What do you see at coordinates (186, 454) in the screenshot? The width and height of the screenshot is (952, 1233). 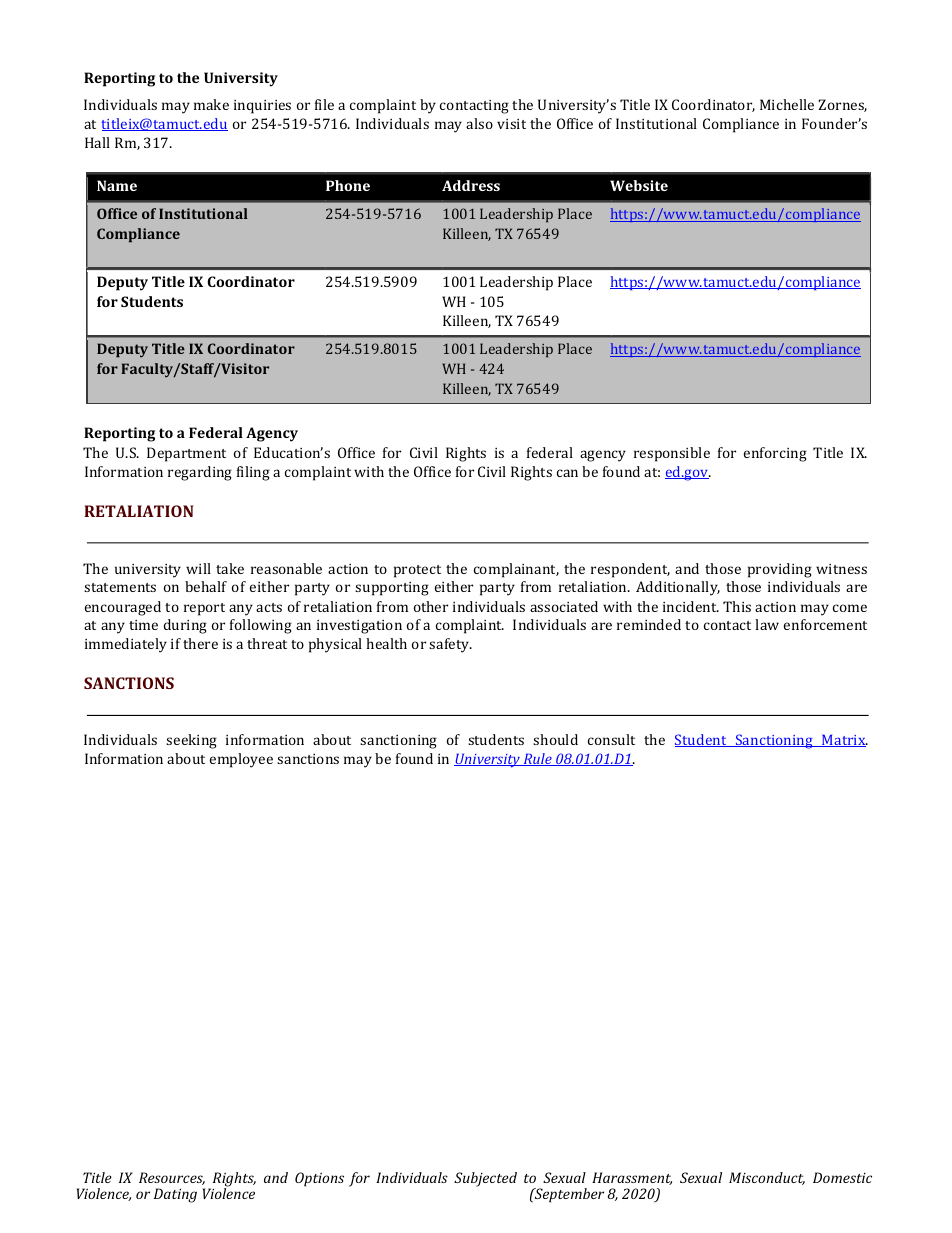 I see `Department` at bounding box center [186, 454].
